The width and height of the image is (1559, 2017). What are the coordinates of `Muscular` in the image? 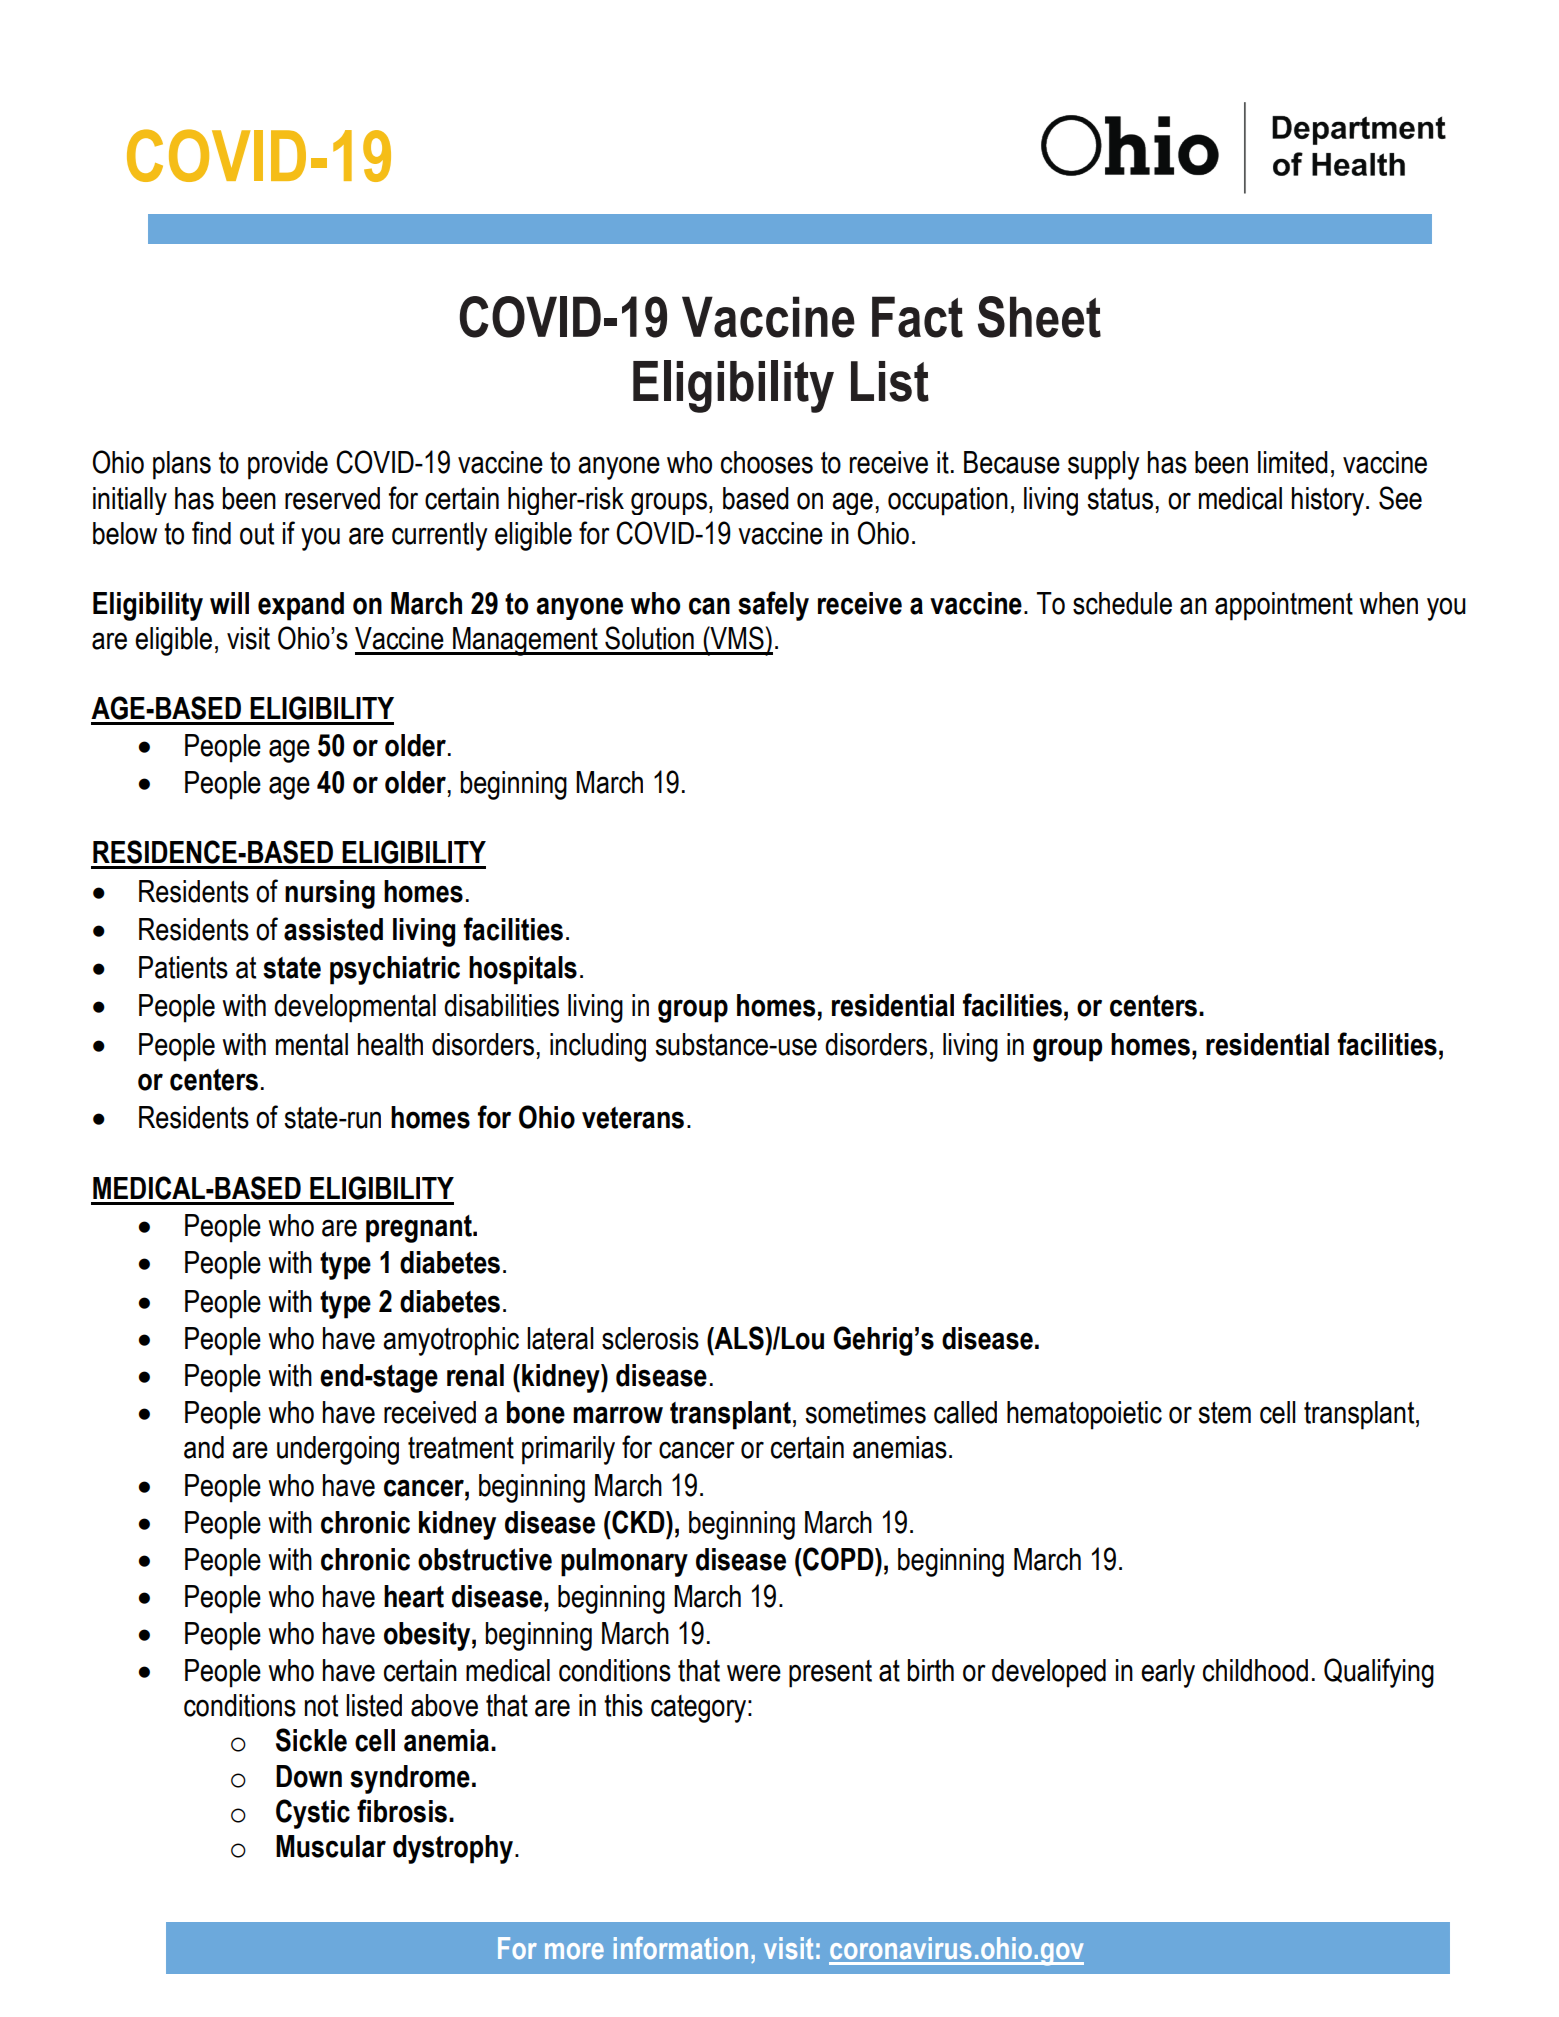 It's located at (331, 1846).
